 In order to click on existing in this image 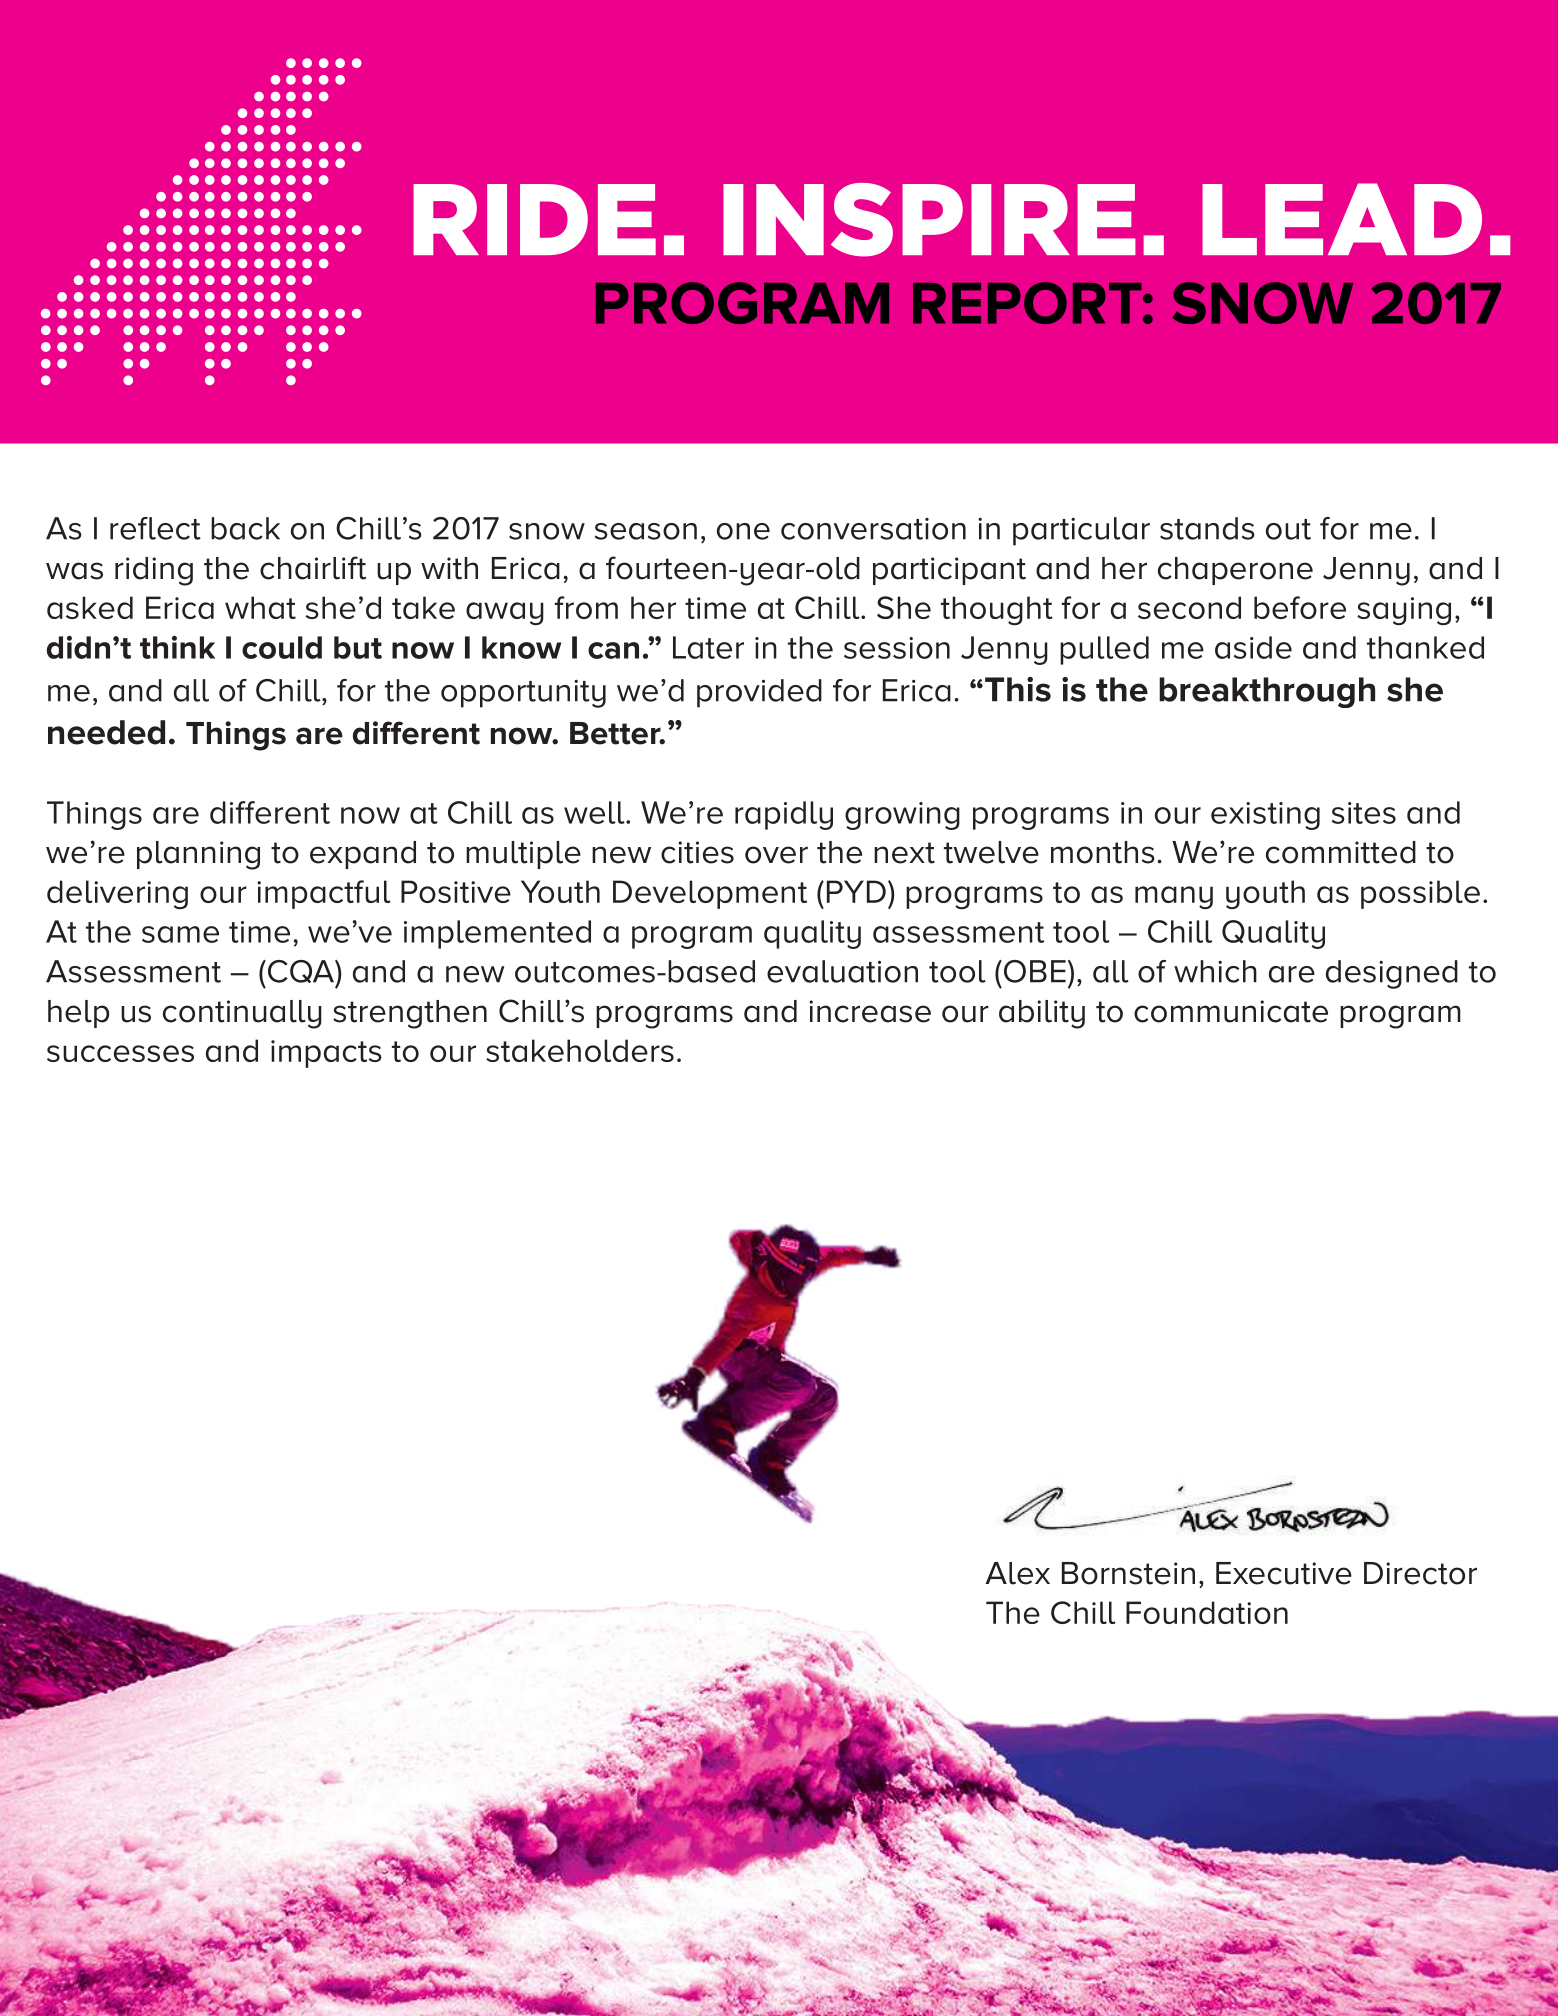, I will do `click(1265, 816)`.
